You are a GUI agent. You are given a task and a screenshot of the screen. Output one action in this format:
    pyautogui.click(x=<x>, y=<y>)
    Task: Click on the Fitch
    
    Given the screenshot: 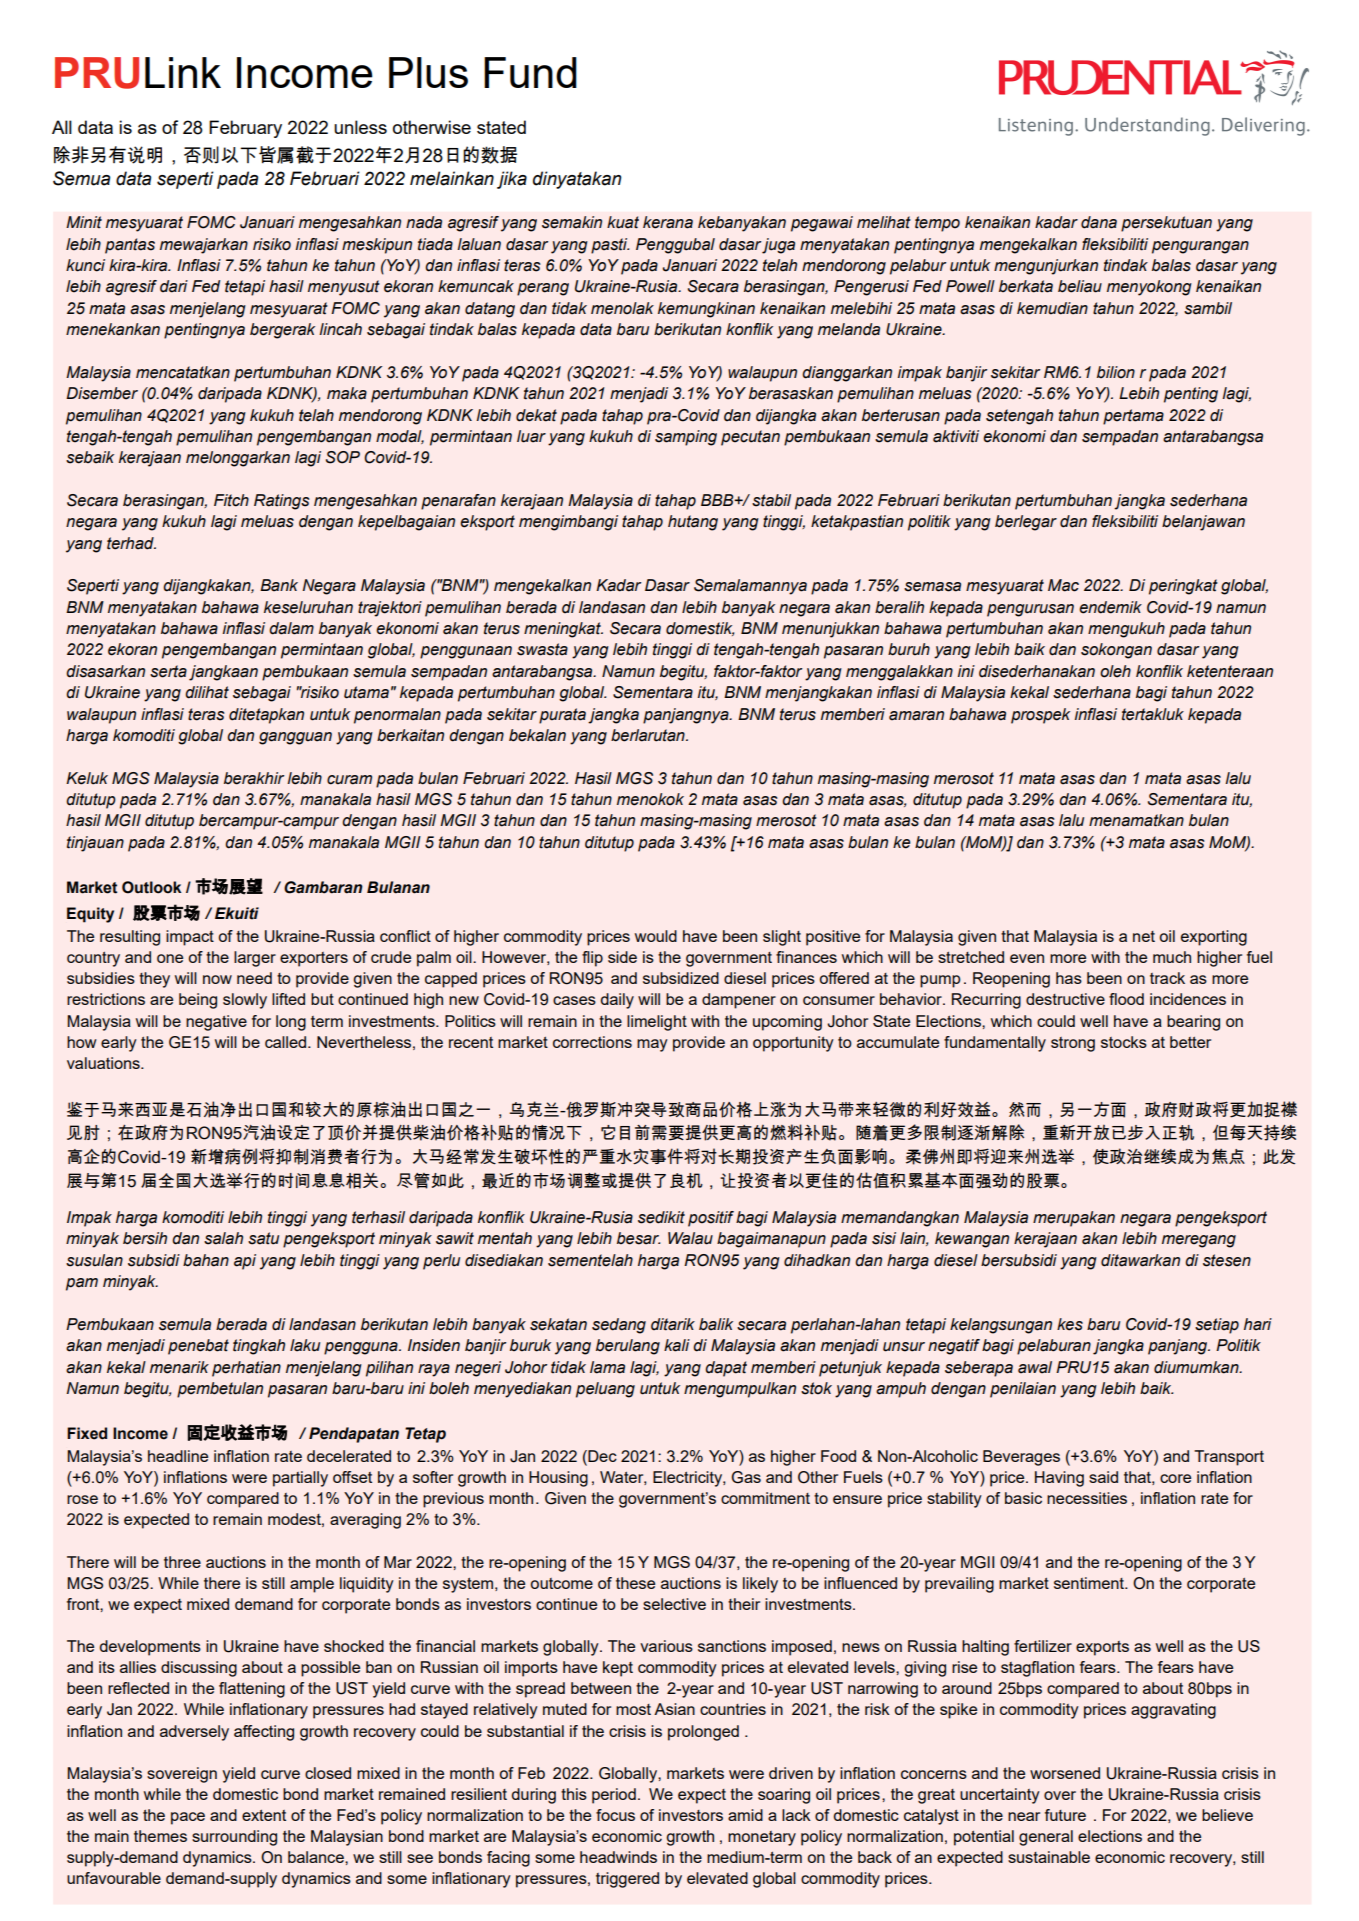 What is the action you would take?
    pyautogui.click(x=231, y=500)
